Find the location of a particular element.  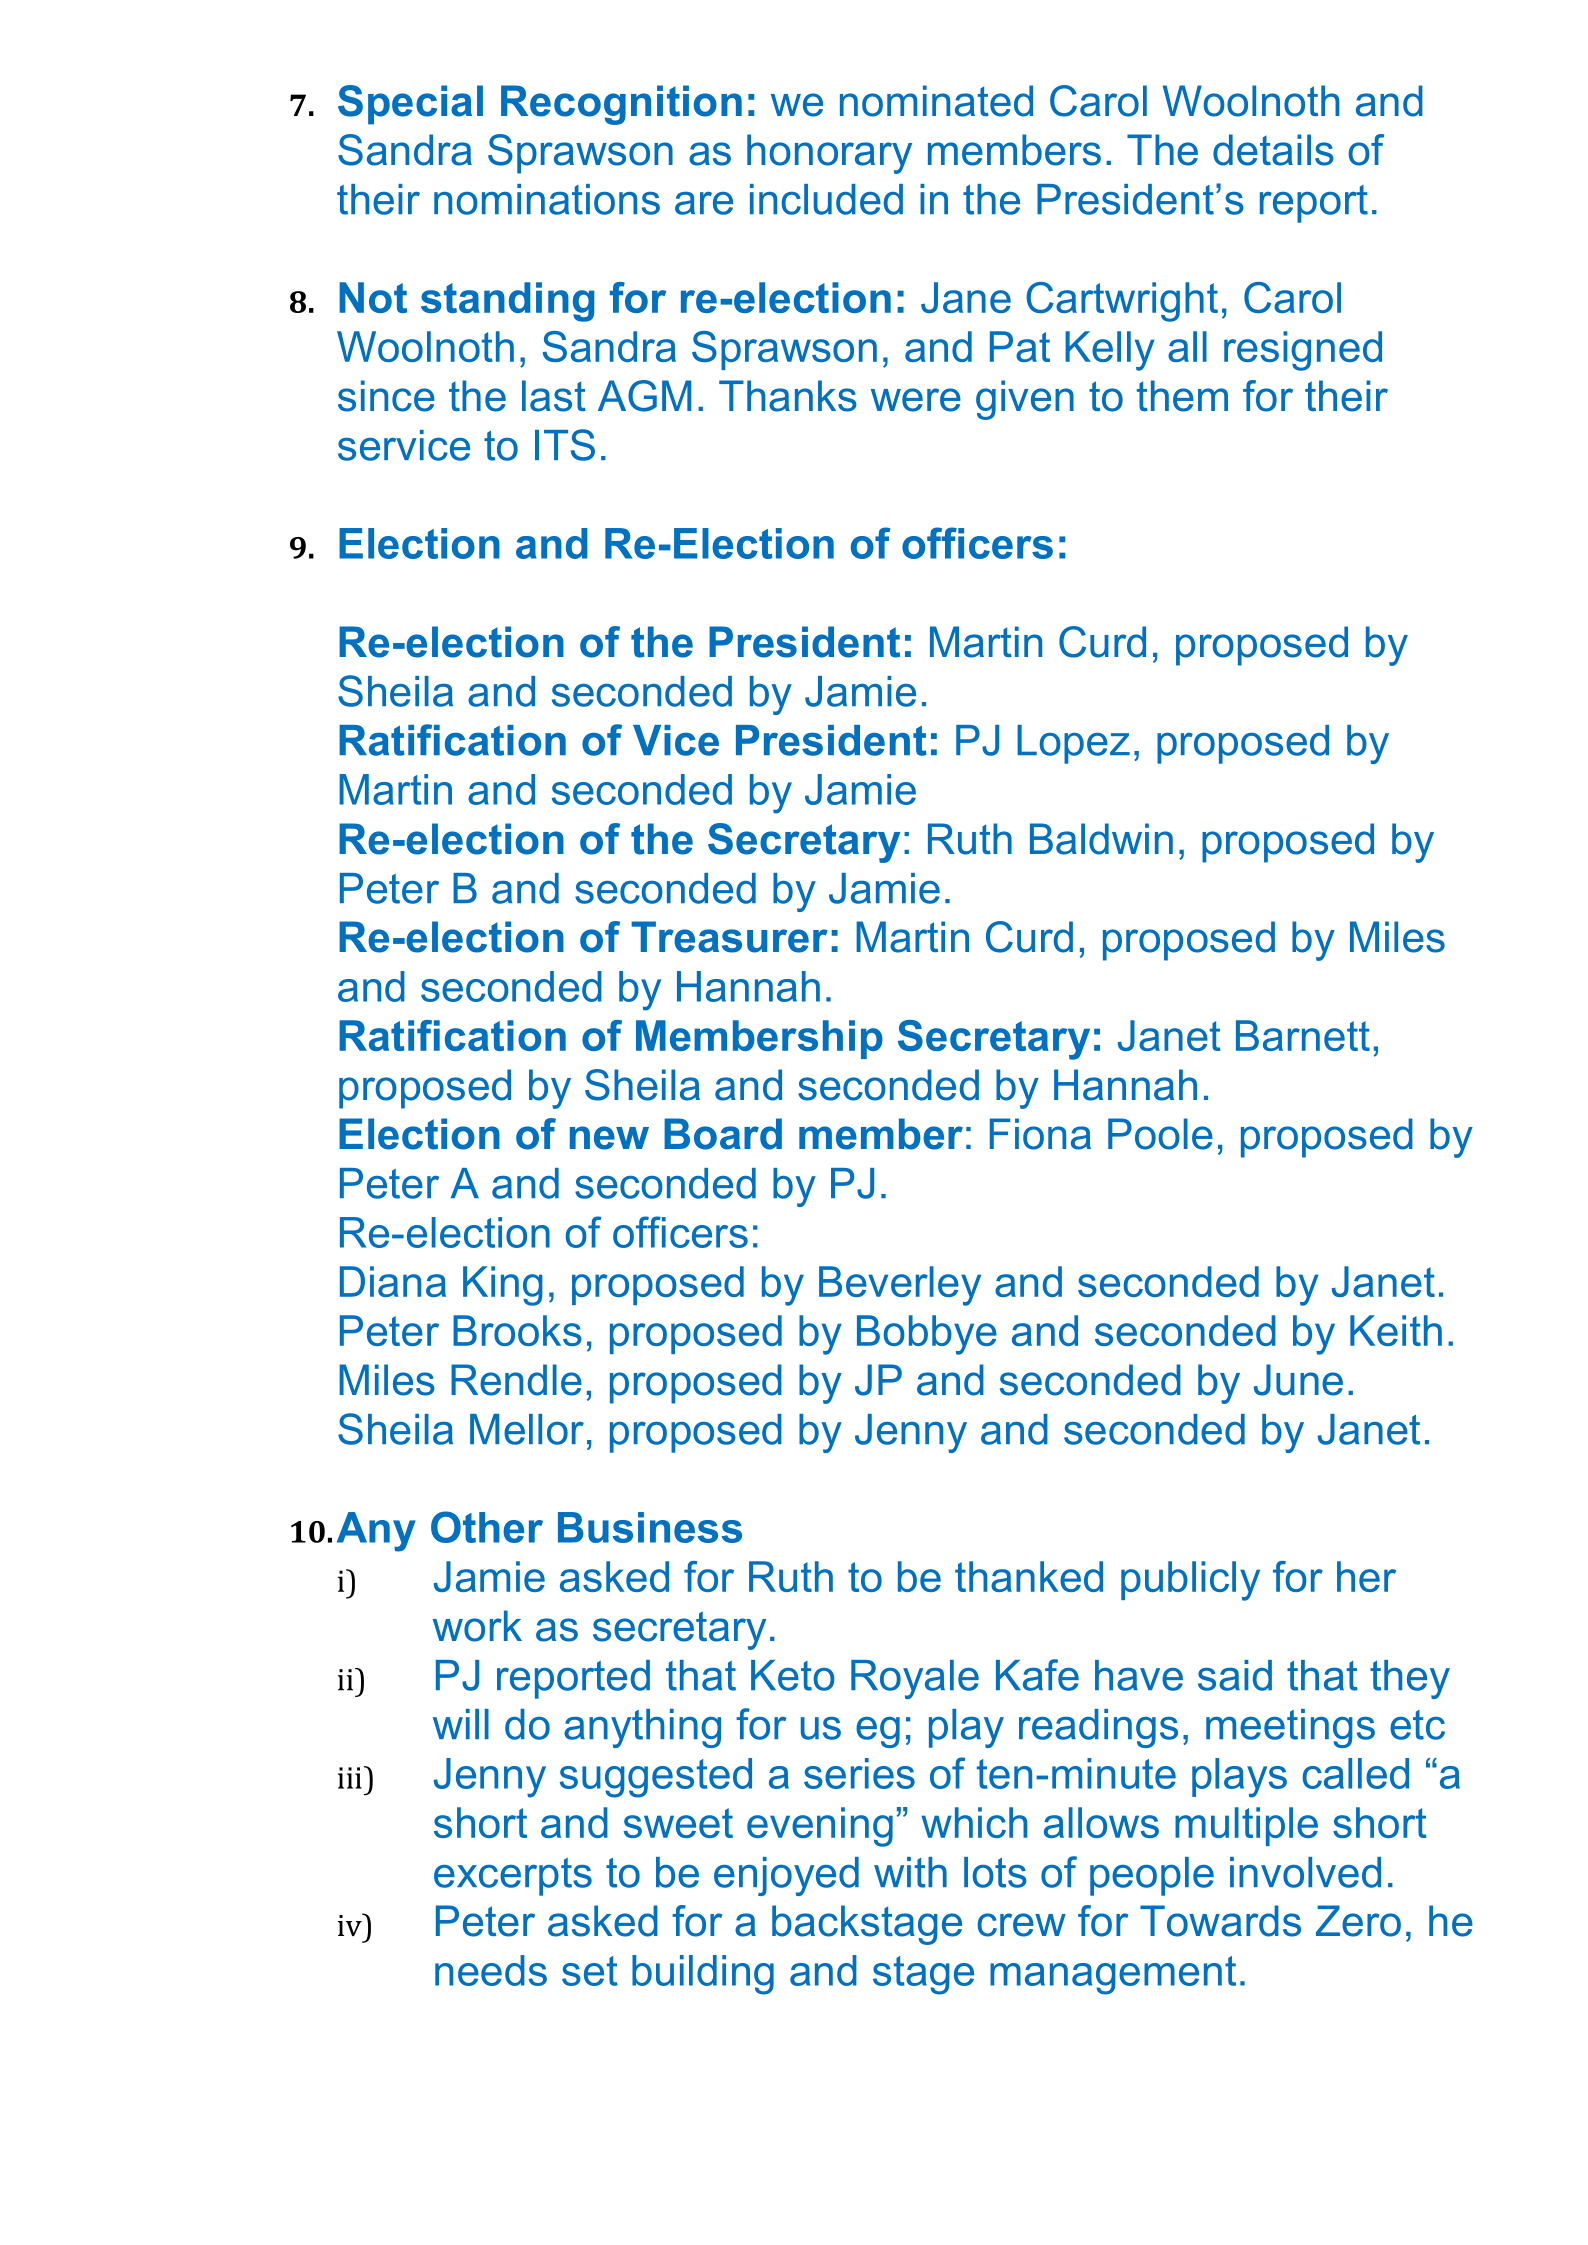

excerpts is located at coordinates (513, 1877).
